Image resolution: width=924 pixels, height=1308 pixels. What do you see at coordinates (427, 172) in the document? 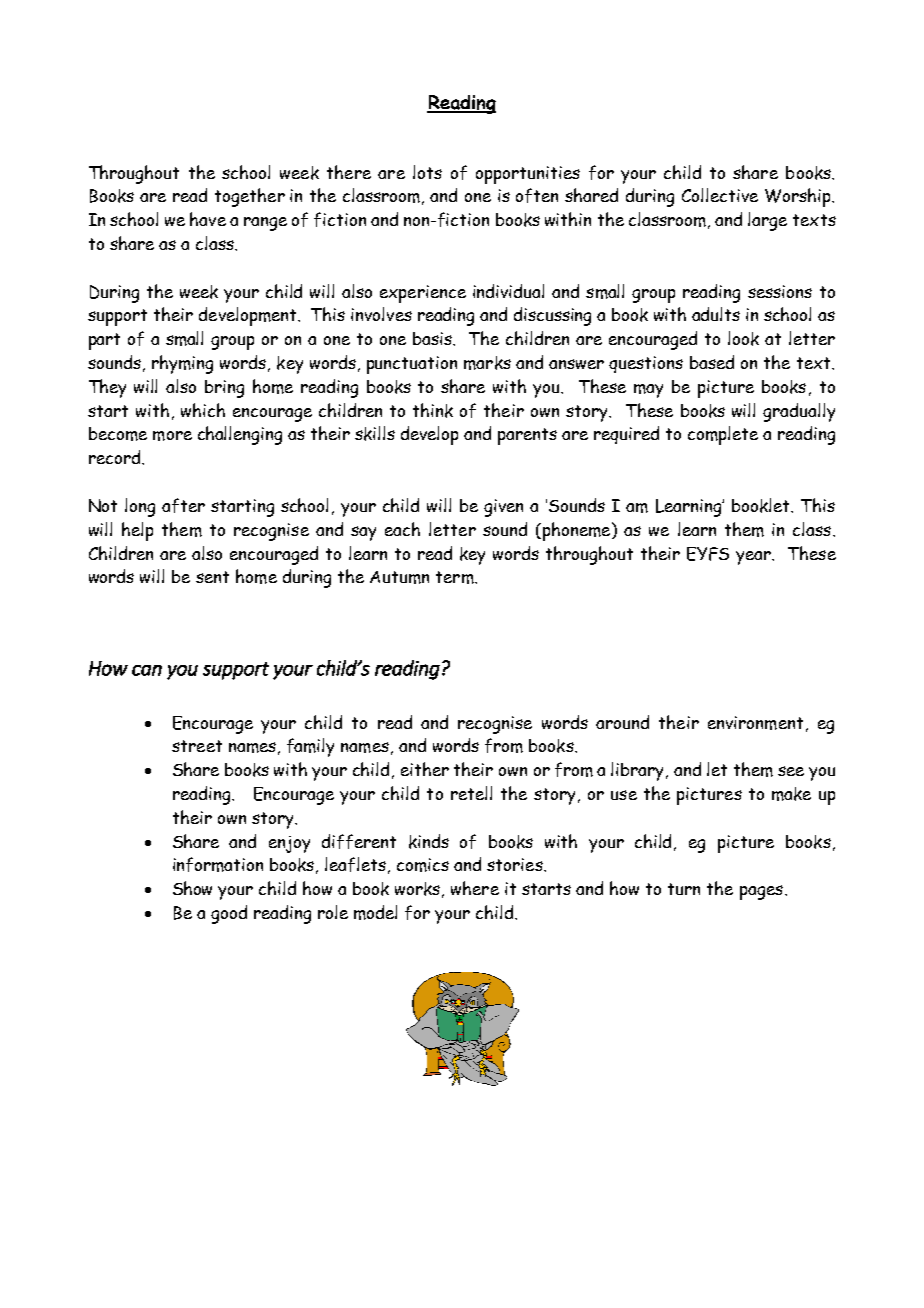
I see `lots` at bounding box center [427, 172].
